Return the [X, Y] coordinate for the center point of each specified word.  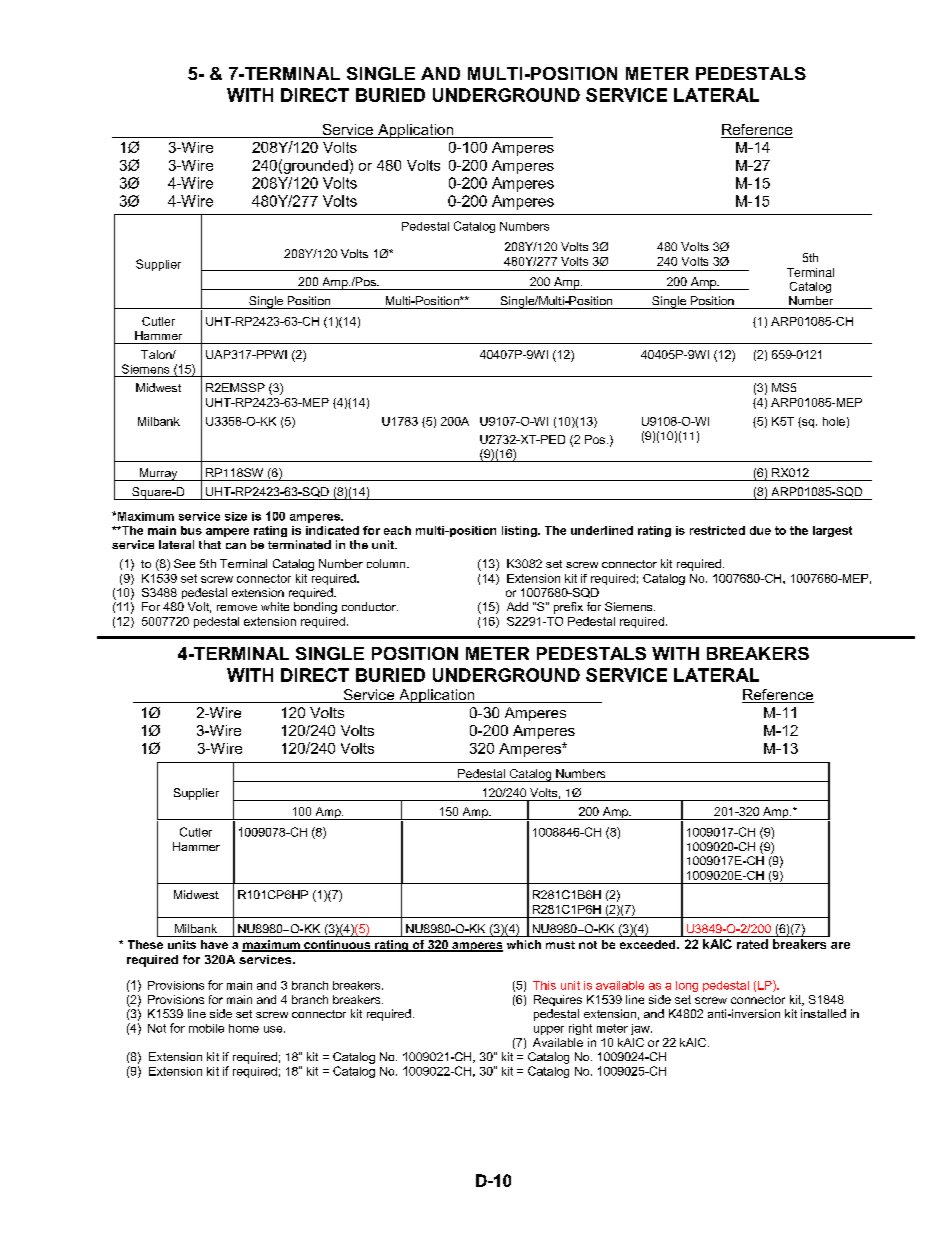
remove [237, 608]
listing [520, 531]
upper [549, 1030]
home [244, 1028]
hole [834, 421]
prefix [568, 608]
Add [517, 606]
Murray [159, 474]
